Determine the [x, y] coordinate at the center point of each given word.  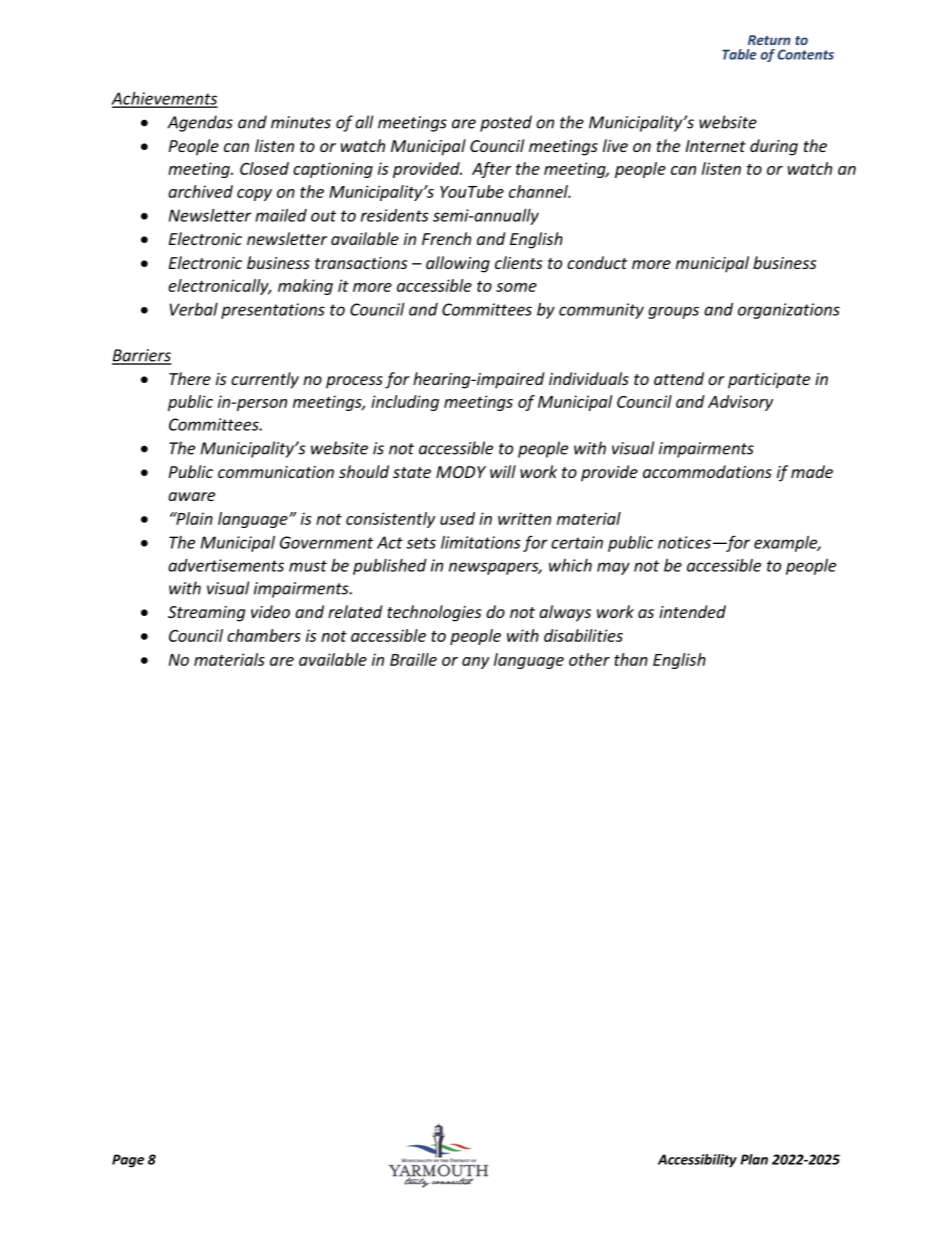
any [475, 663]
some [516, 287]
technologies [434, 613]
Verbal [194, 309]
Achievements [164, 99]
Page [128, 1161]
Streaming [206, 614]
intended [692, 611]
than [631, 659]
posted [506, 123]
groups [673, 312]
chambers [264, 635]
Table [739, 54]
